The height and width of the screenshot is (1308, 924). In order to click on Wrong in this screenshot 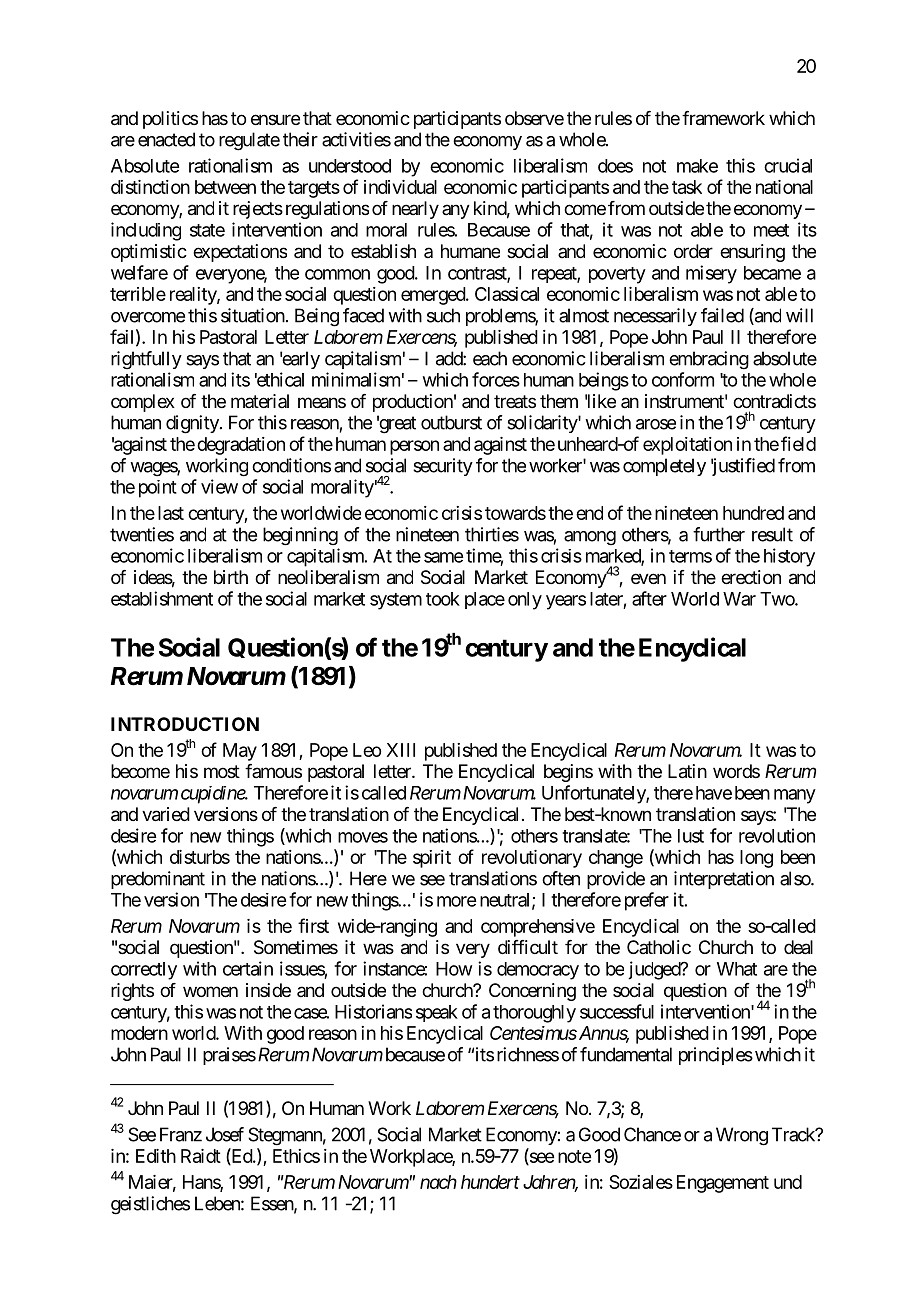, I will do `click(742, 1136)`.
